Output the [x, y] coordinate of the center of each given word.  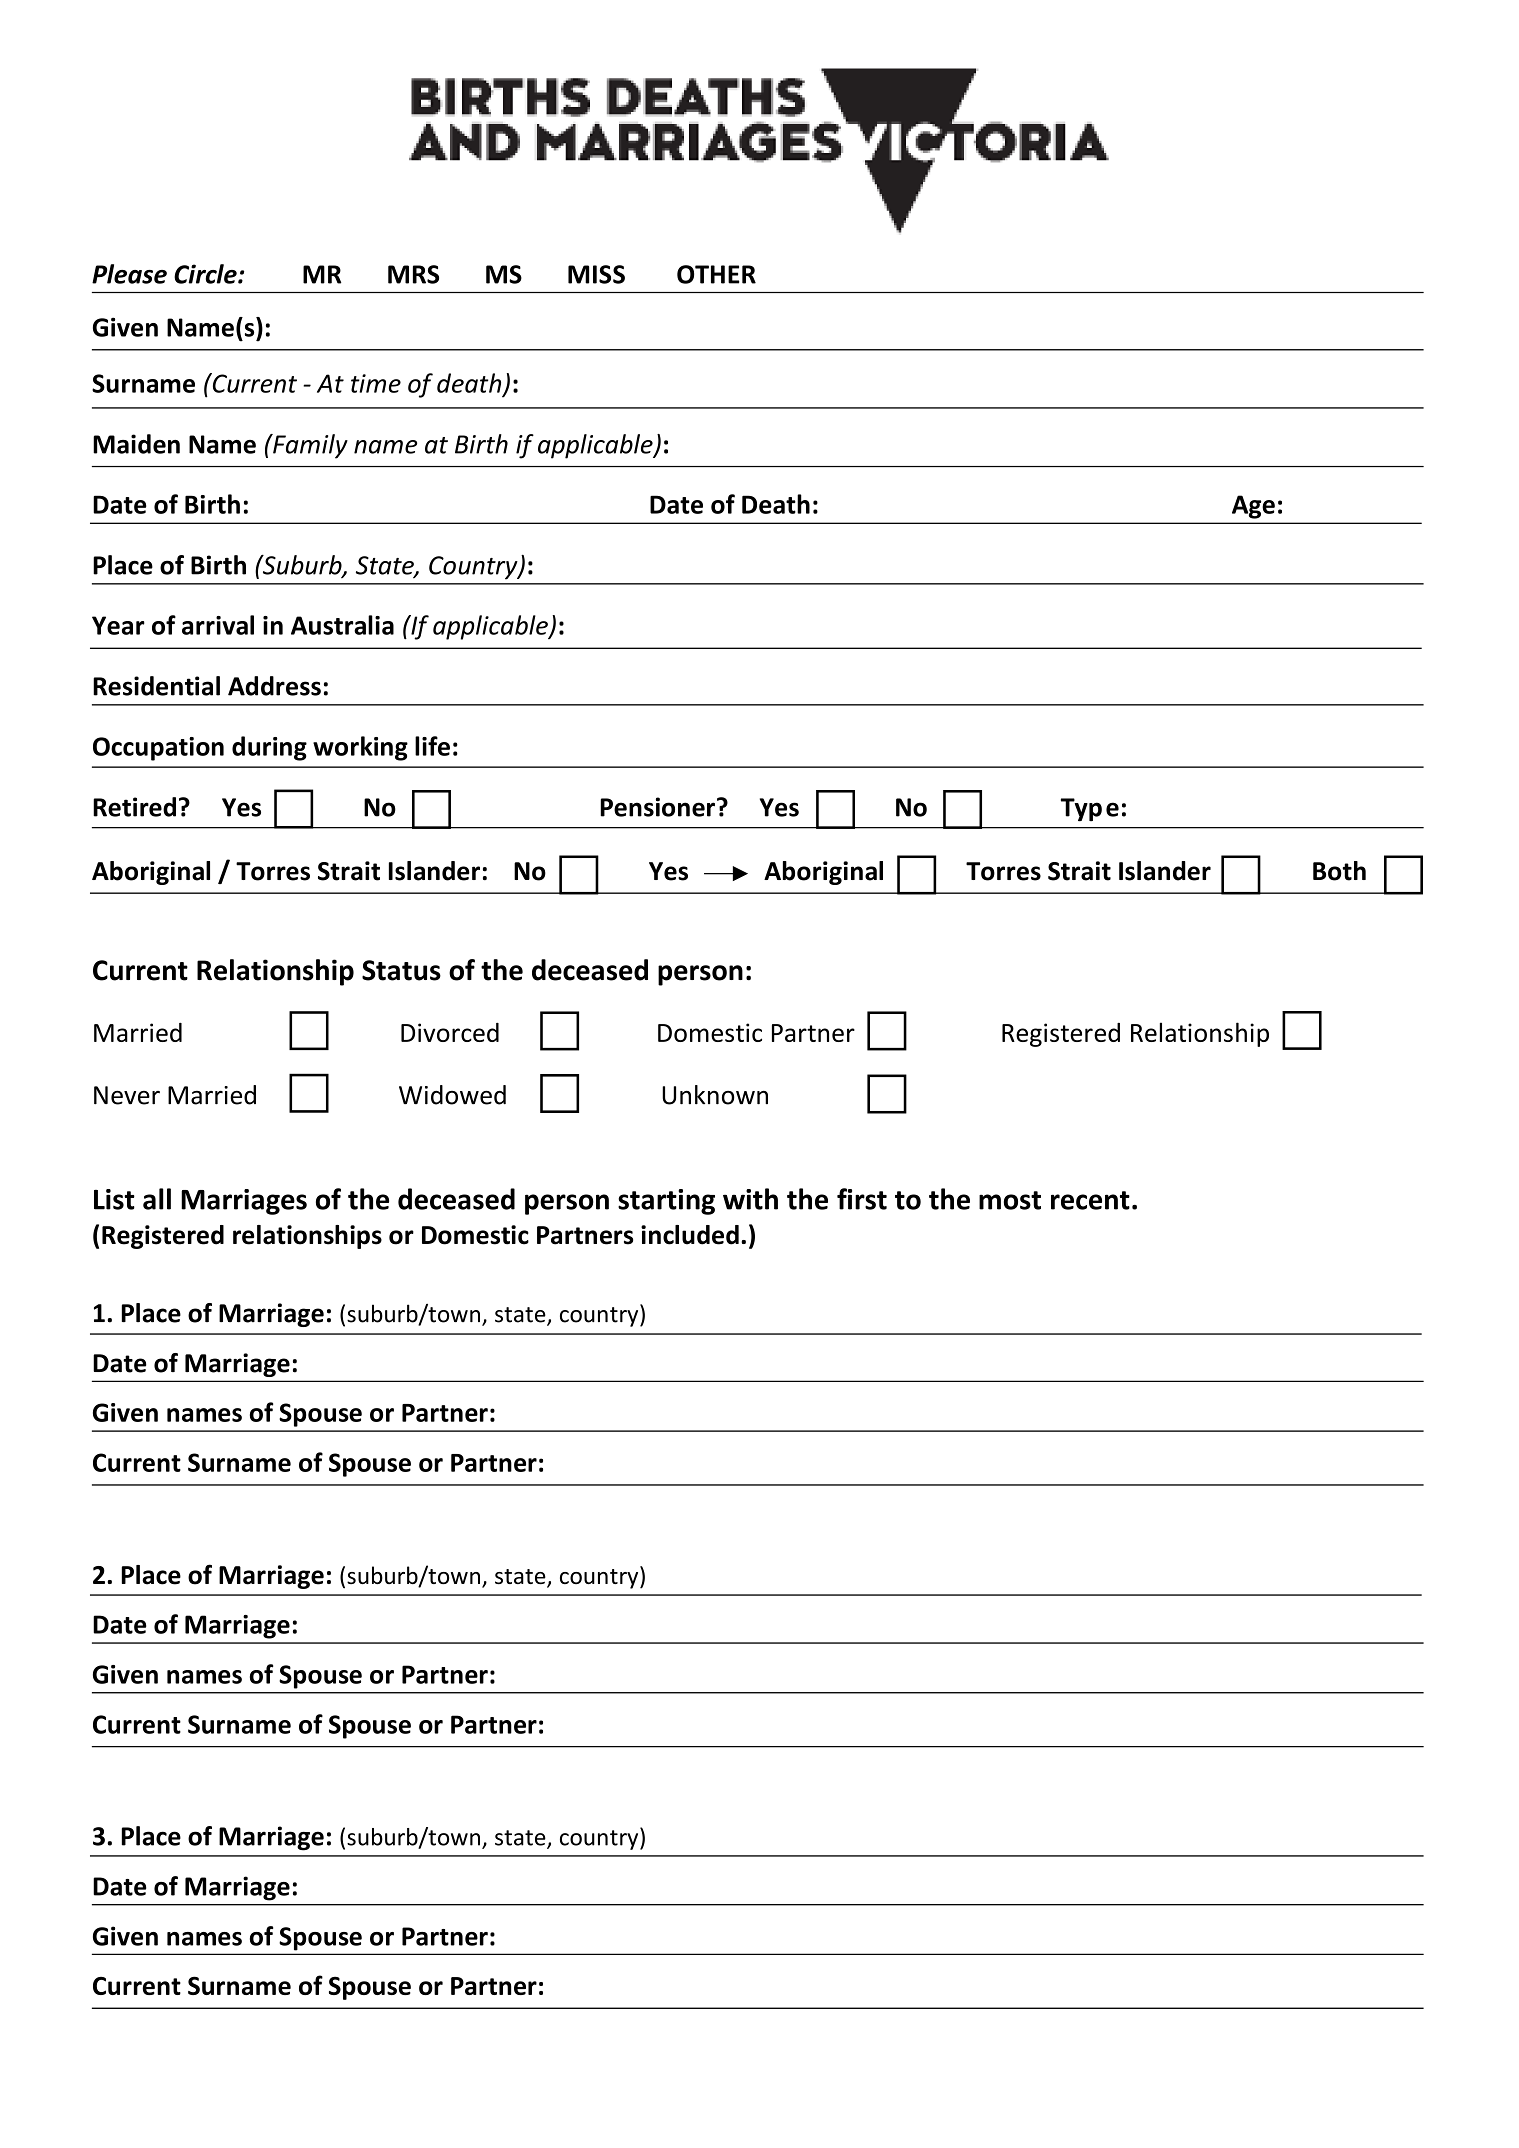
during [269, 748]
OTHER [716, 274]
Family [309, 446]
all [157, 1199]
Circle [206, 274]
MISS [596, 274]
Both [1339, 871]
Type [1090, 810]
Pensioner [657, 807]
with [750, 1199]
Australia [342, 625]
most [1010, 1200]
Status [401, 970]
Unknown [715, 1095]
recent [1090, 1200]
